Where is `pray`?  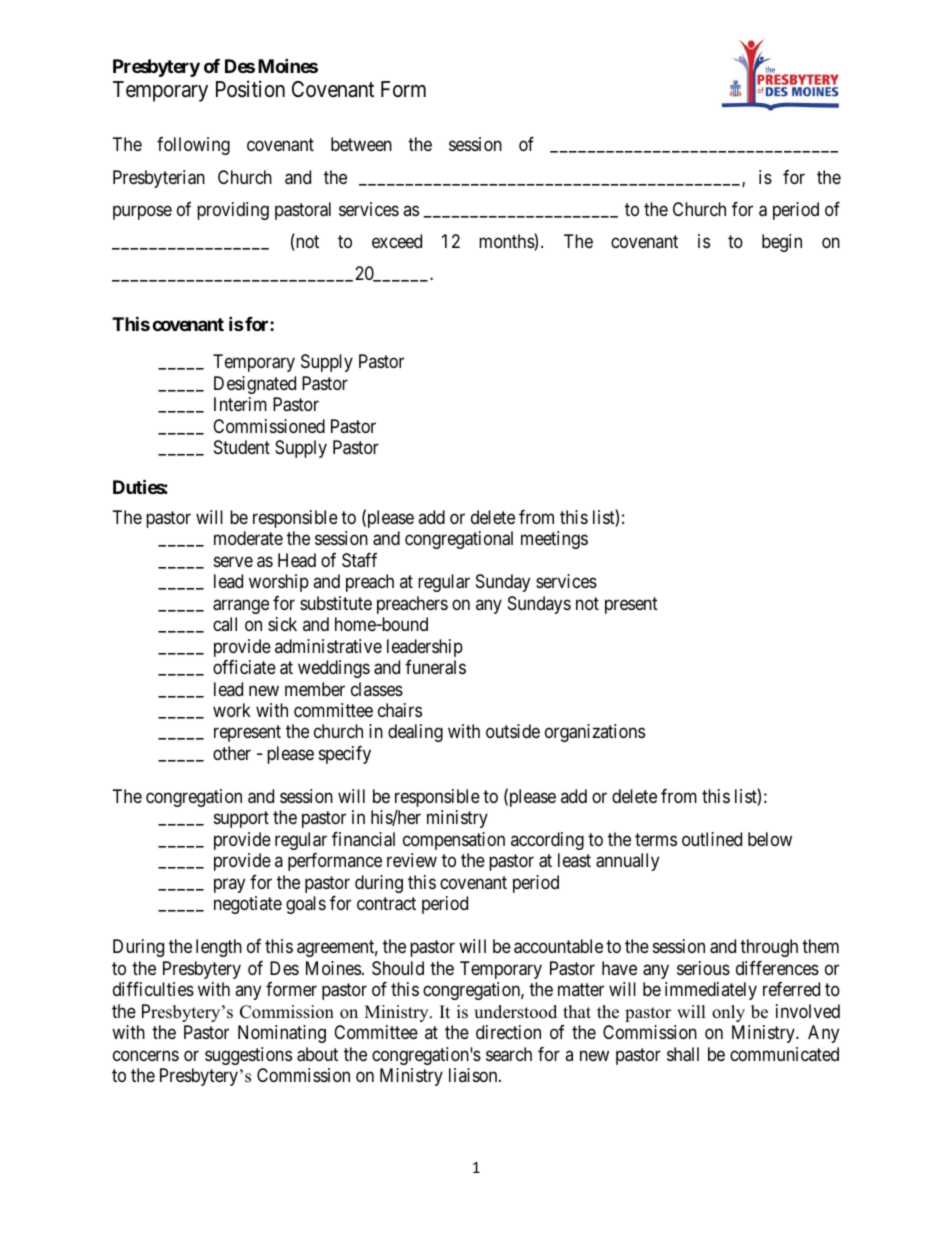
pray is located at coordinates (229, 885).
